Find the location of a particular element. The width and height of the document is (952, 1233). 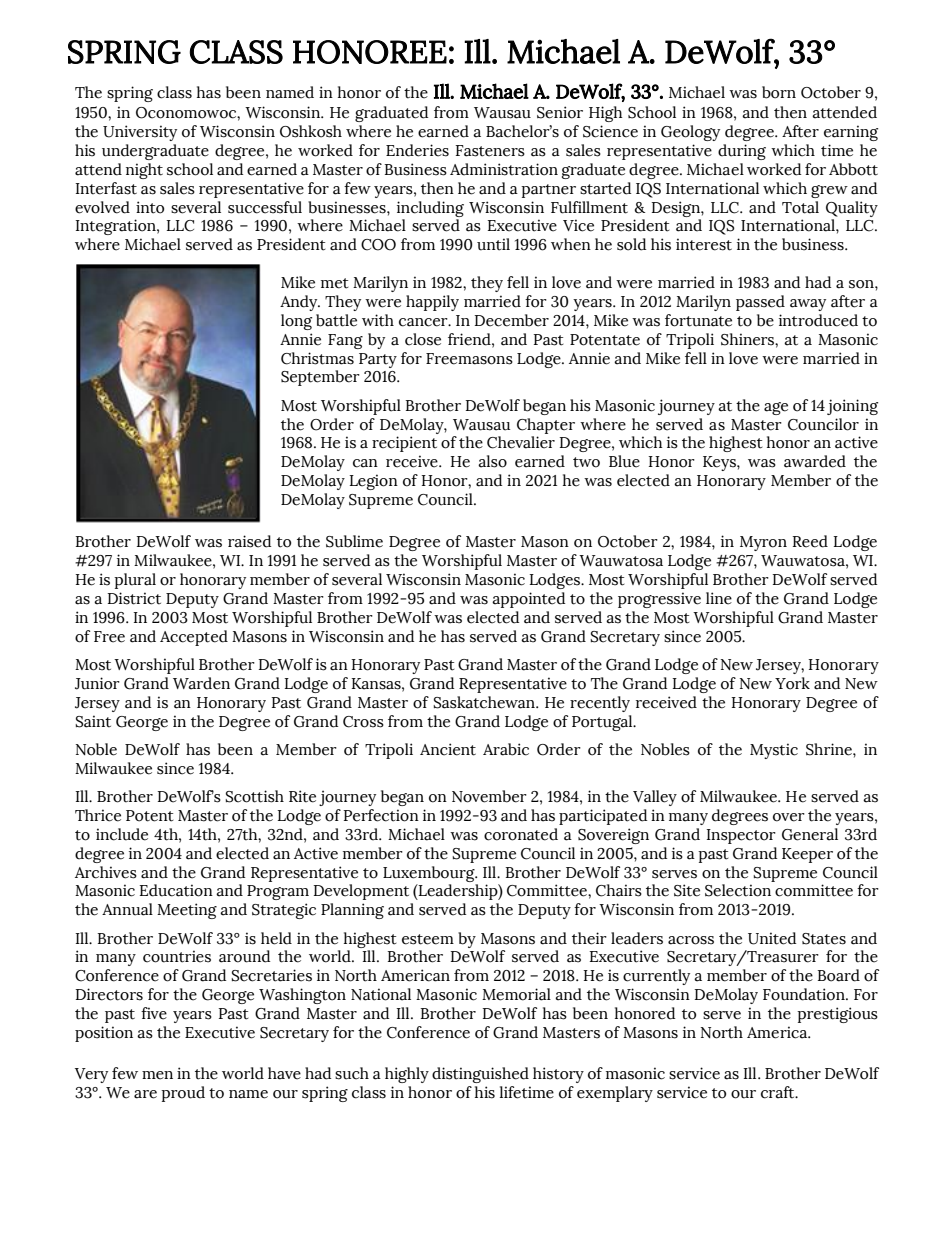

close is located at coordinates (423, 339).
